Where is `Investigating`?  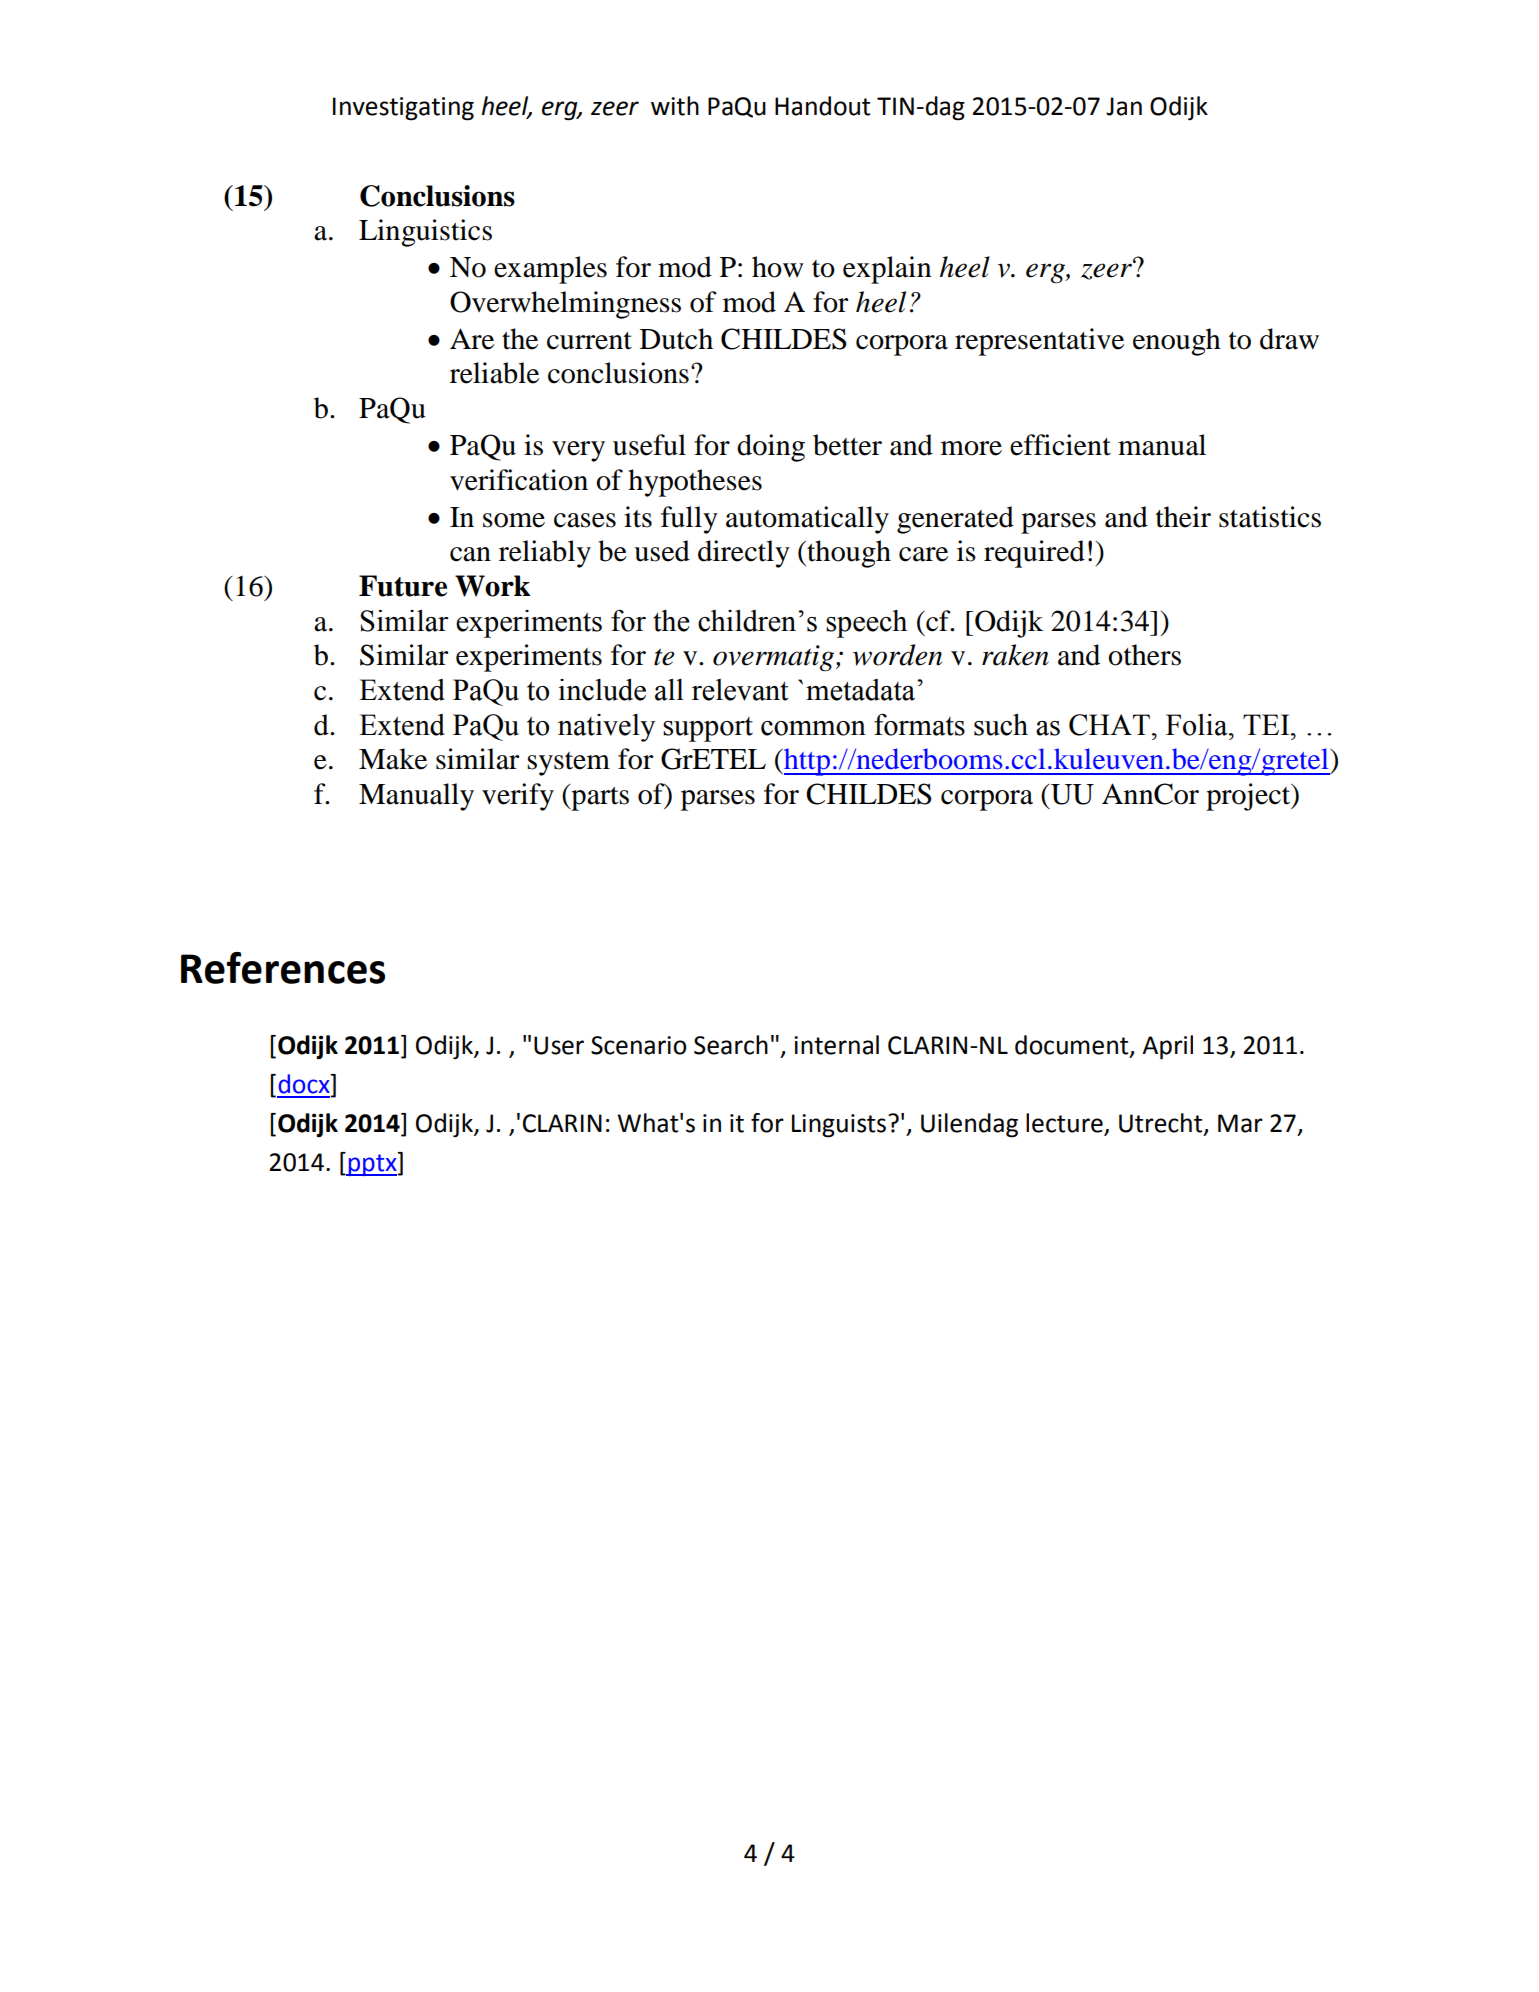 Investigating is located at coordinates (403, 109).
